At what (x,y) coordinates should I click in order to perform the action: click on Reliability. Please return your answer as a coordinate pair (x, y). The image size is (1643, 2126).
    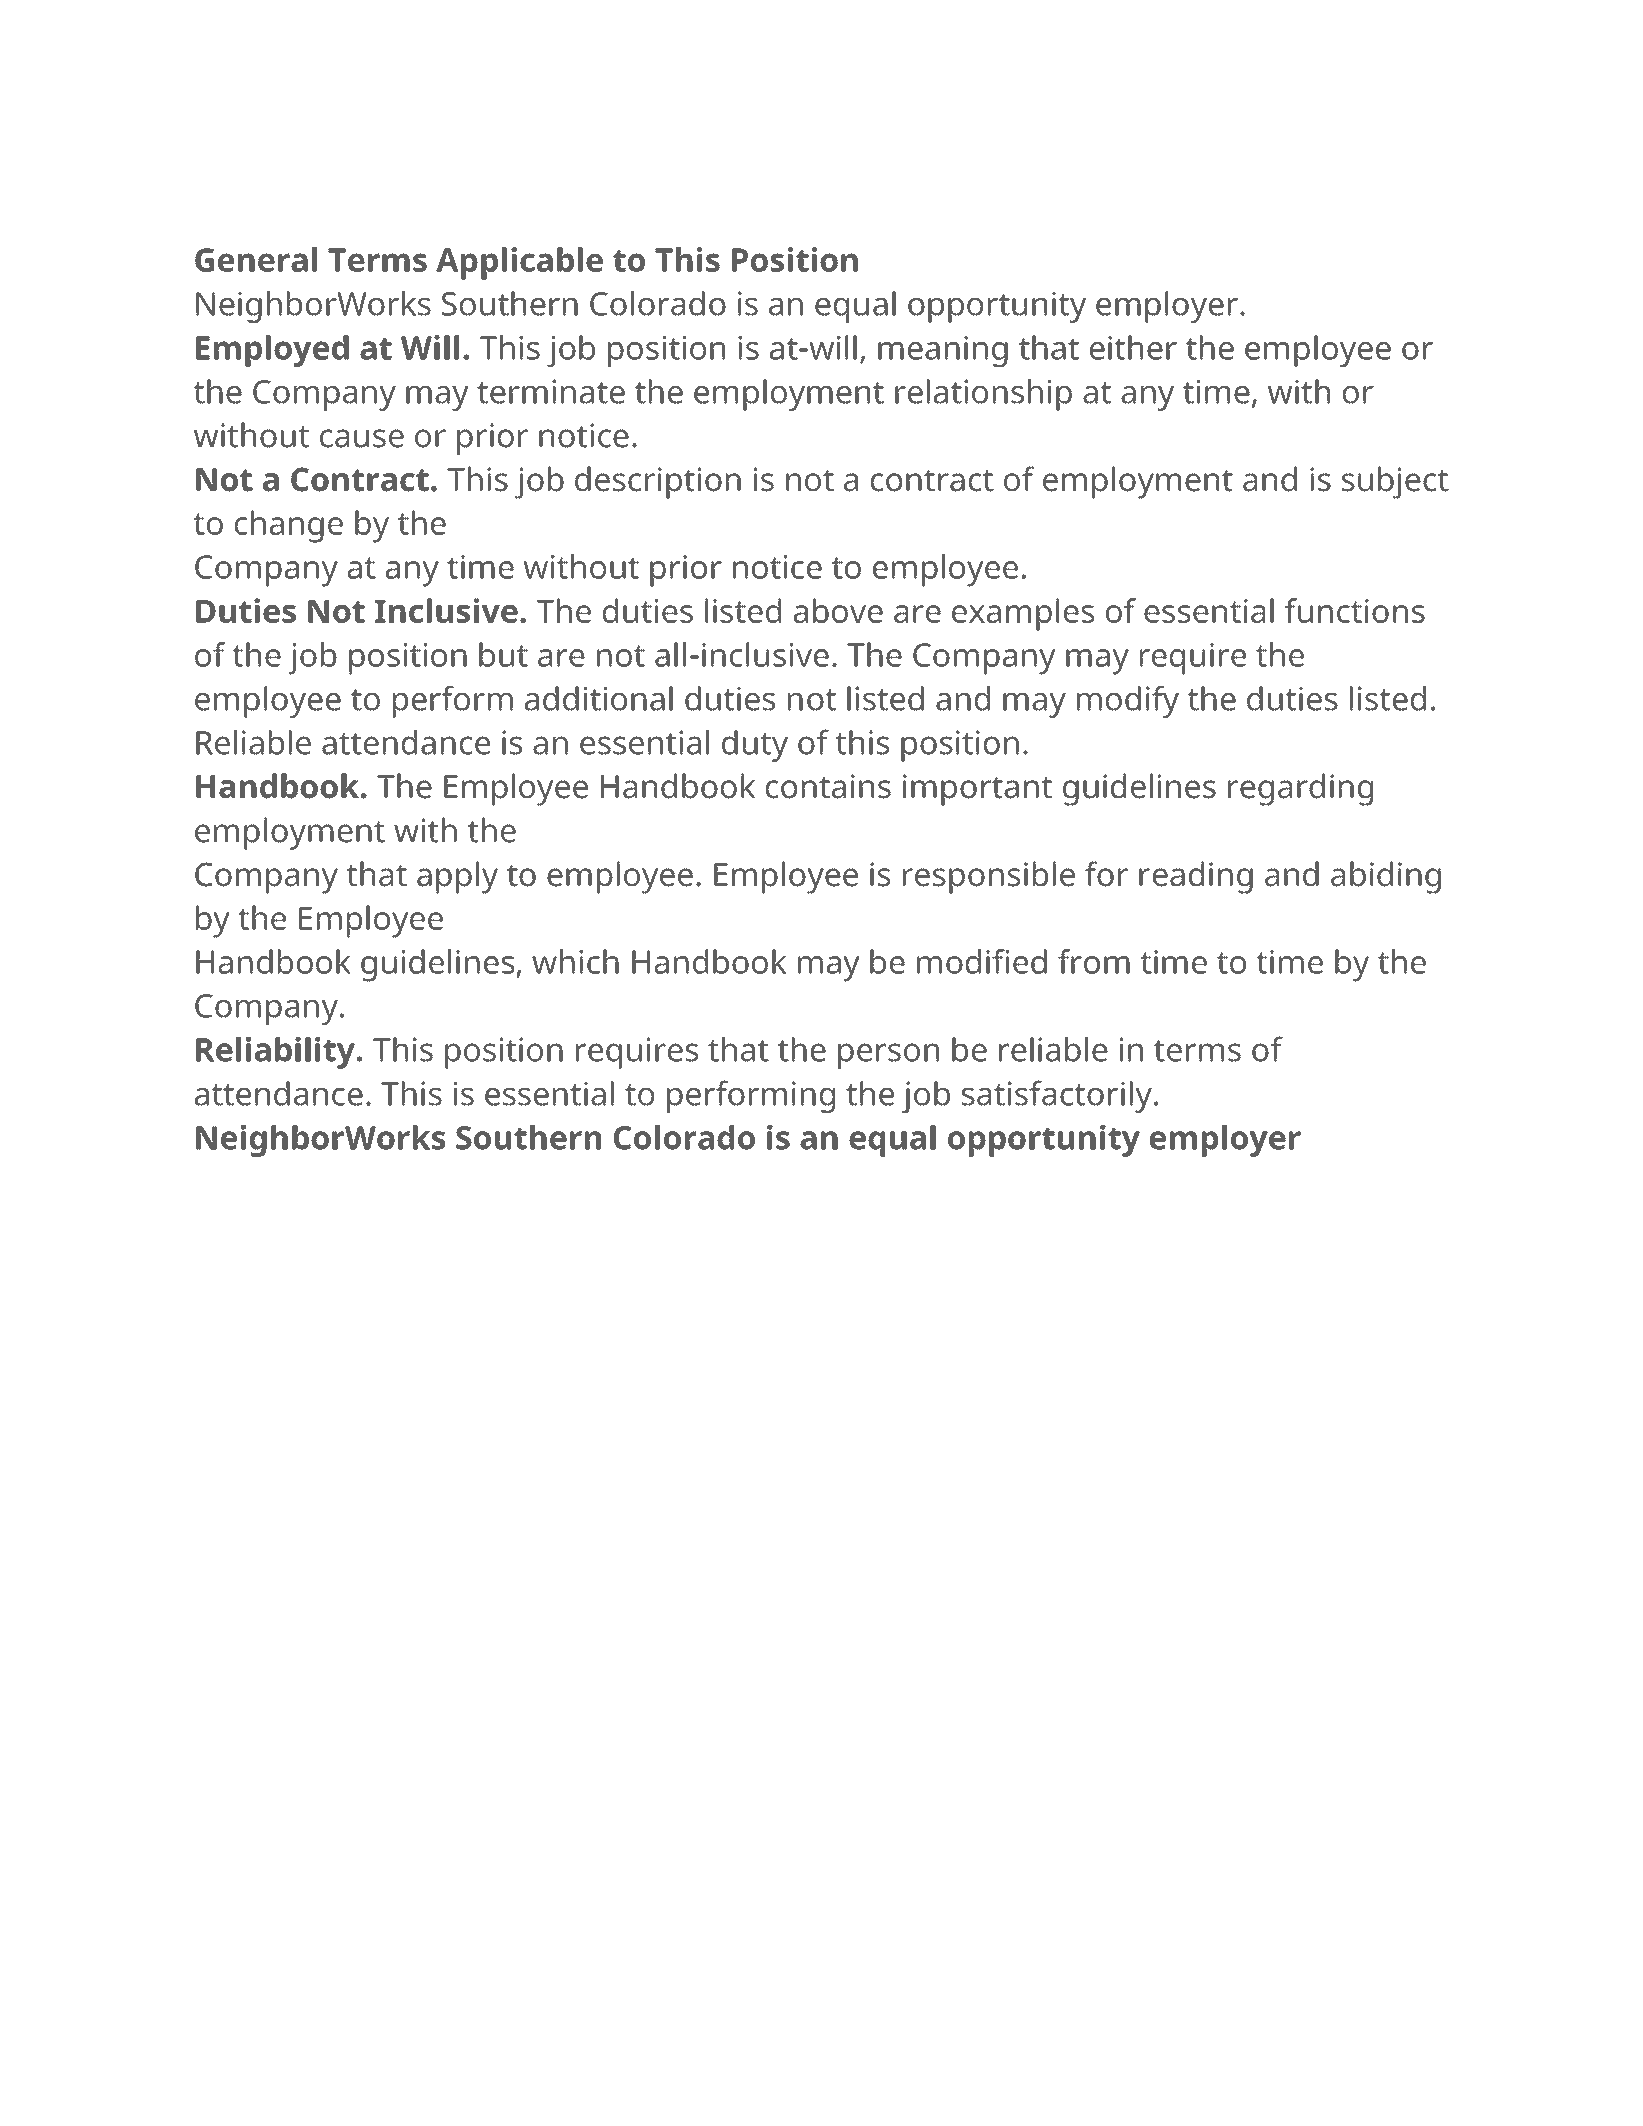
    Looking at the image, I should click on (276, 1053).
